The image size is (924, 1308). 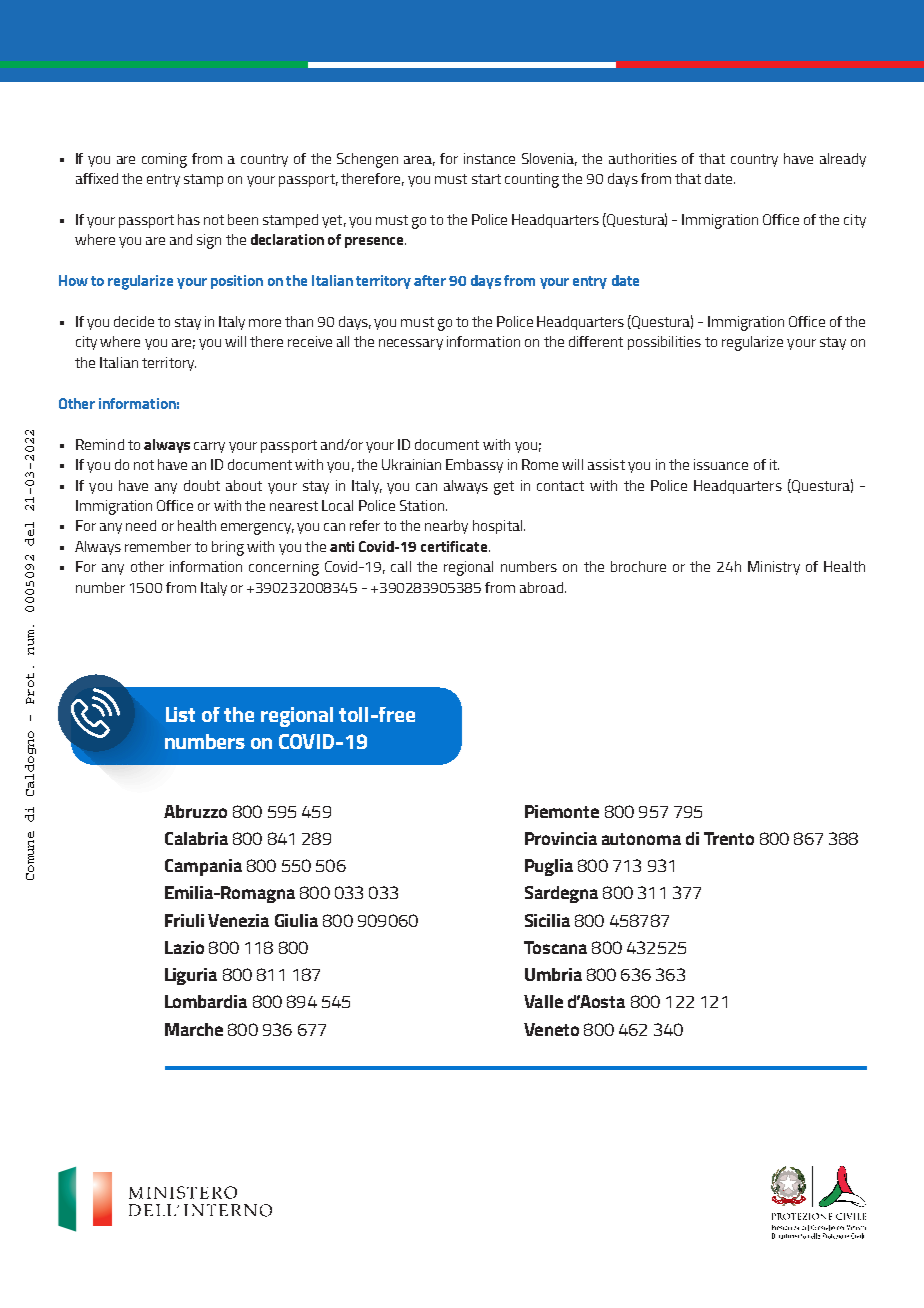 I want to click on abroad, so click(x=543, y=587).
